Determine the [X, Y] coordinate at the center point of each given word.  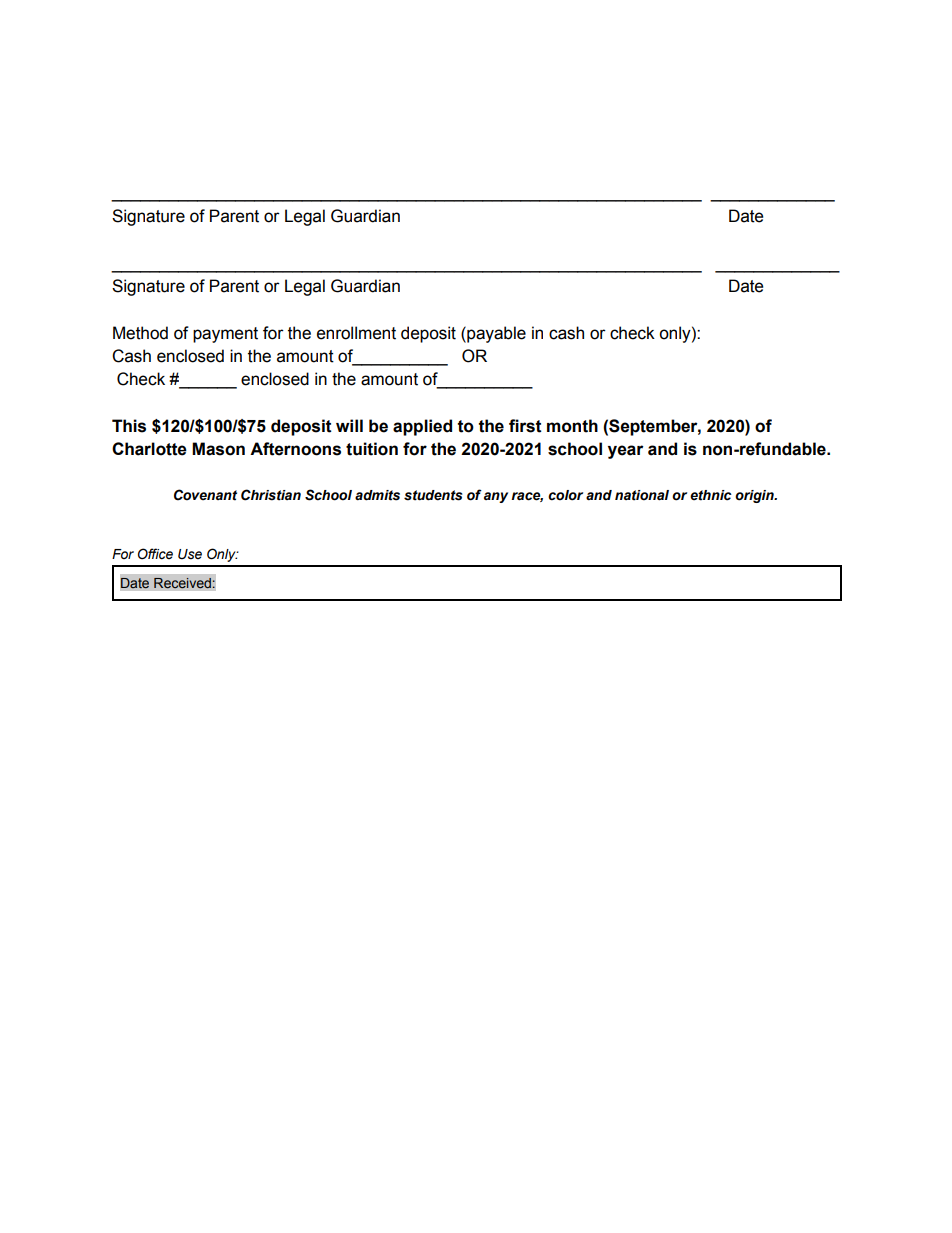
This [129, 426]
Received [183, 583]
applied [422, 427]
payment [225, 335]
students [433, 495]
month [572, 426]
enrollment [356, 333]
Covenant [205, 495]
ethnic [711, 495]
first [525, 426]
